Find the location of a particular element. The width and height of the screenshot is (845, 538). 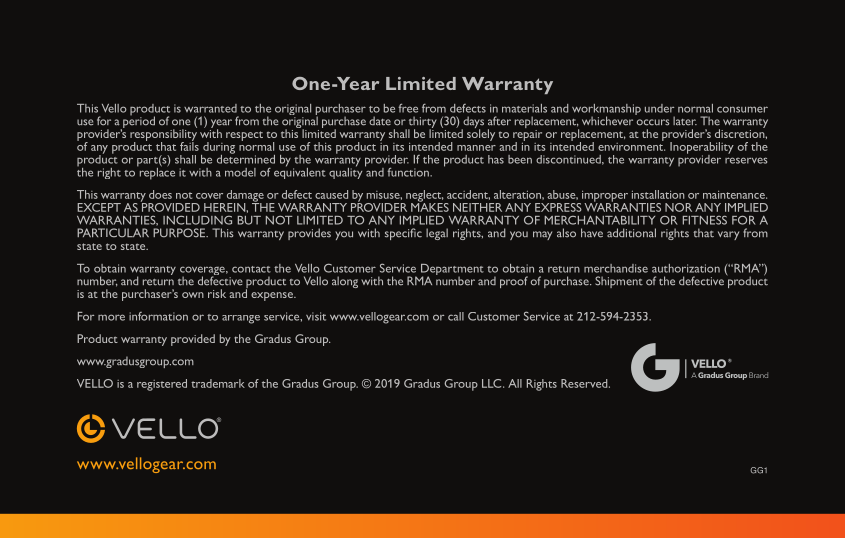

along is located at coordinates (345, 282).
